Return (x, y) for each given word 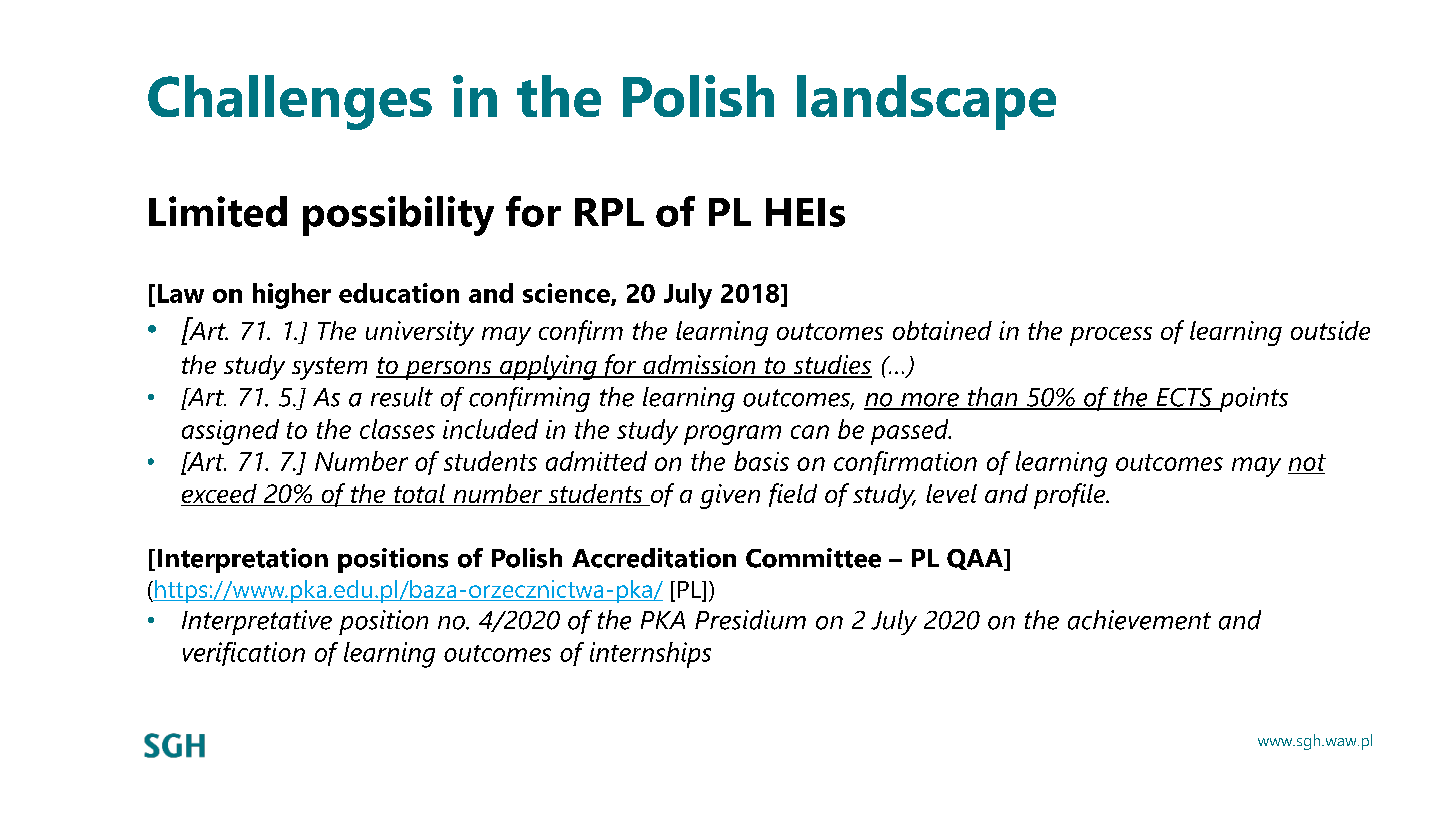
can (810, 432)
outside (1330, 330)
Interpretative (257, 622)
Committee (813, 558)
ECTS (1184, 398)
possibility (398, 216)
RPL (609, 212)
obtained (942, 330)
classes (397, 429)
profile (1071, 496)
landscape (926, 102)
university (420, 333)
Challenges (290, 102)
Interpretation (243, 560)
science (567, 294)
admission (699, 366)
